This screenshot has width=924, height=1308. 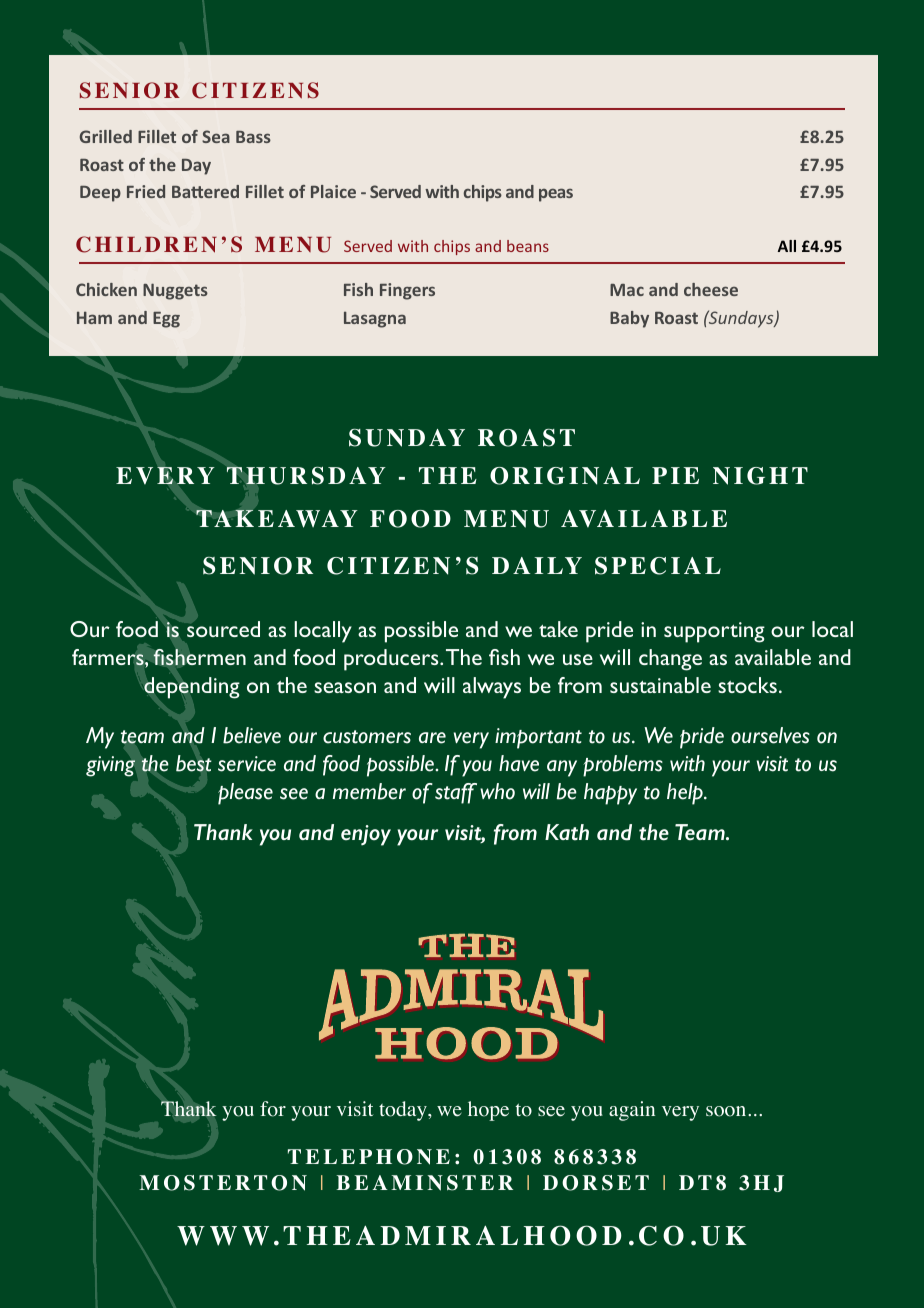 What do you see at coordinates (556, 195) in the screenshot?
I see `peas` at bounding box center [556, 195].
